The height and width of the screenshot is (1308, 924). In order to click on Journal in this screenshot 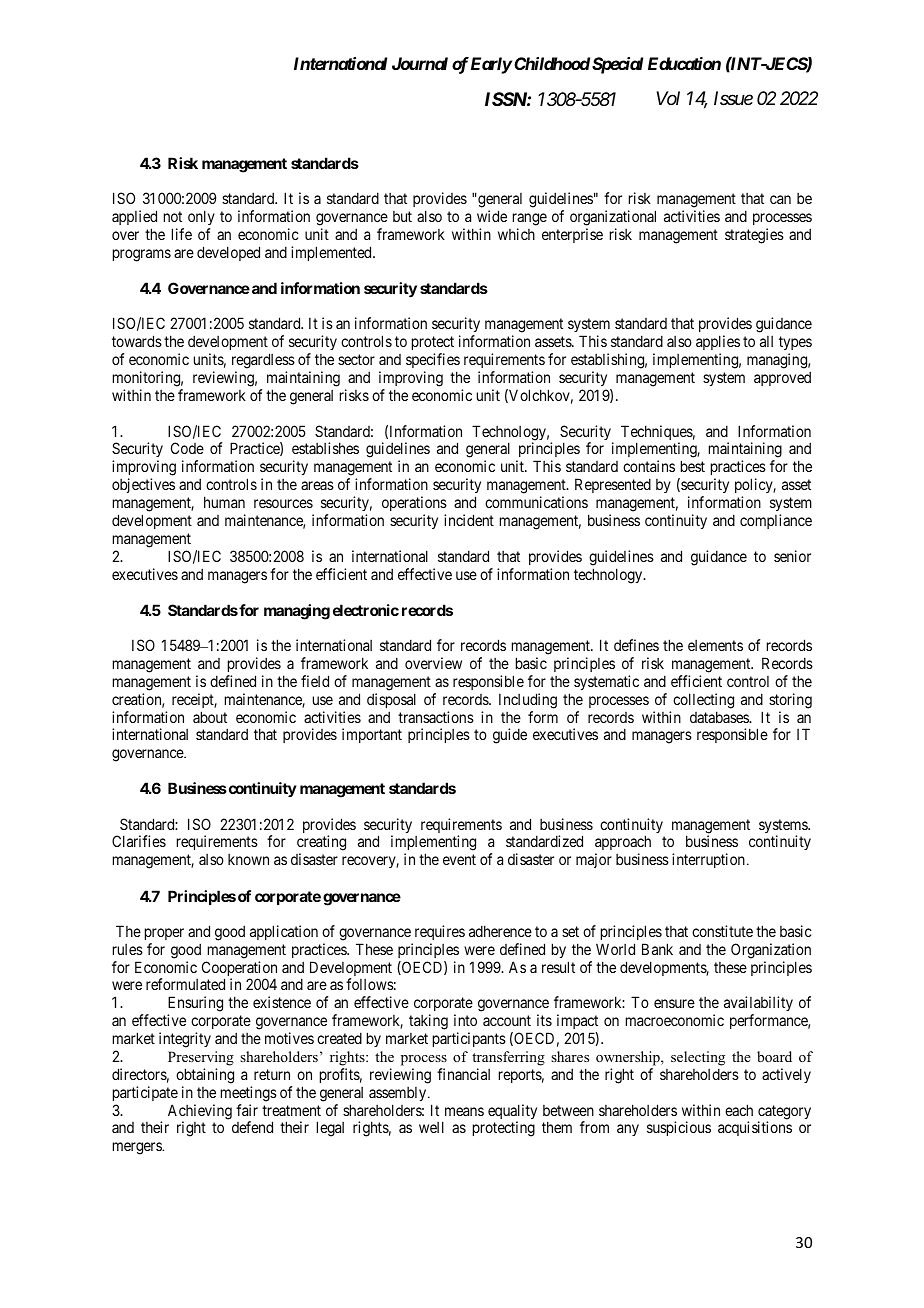, I will do `click(420, 63)`.
